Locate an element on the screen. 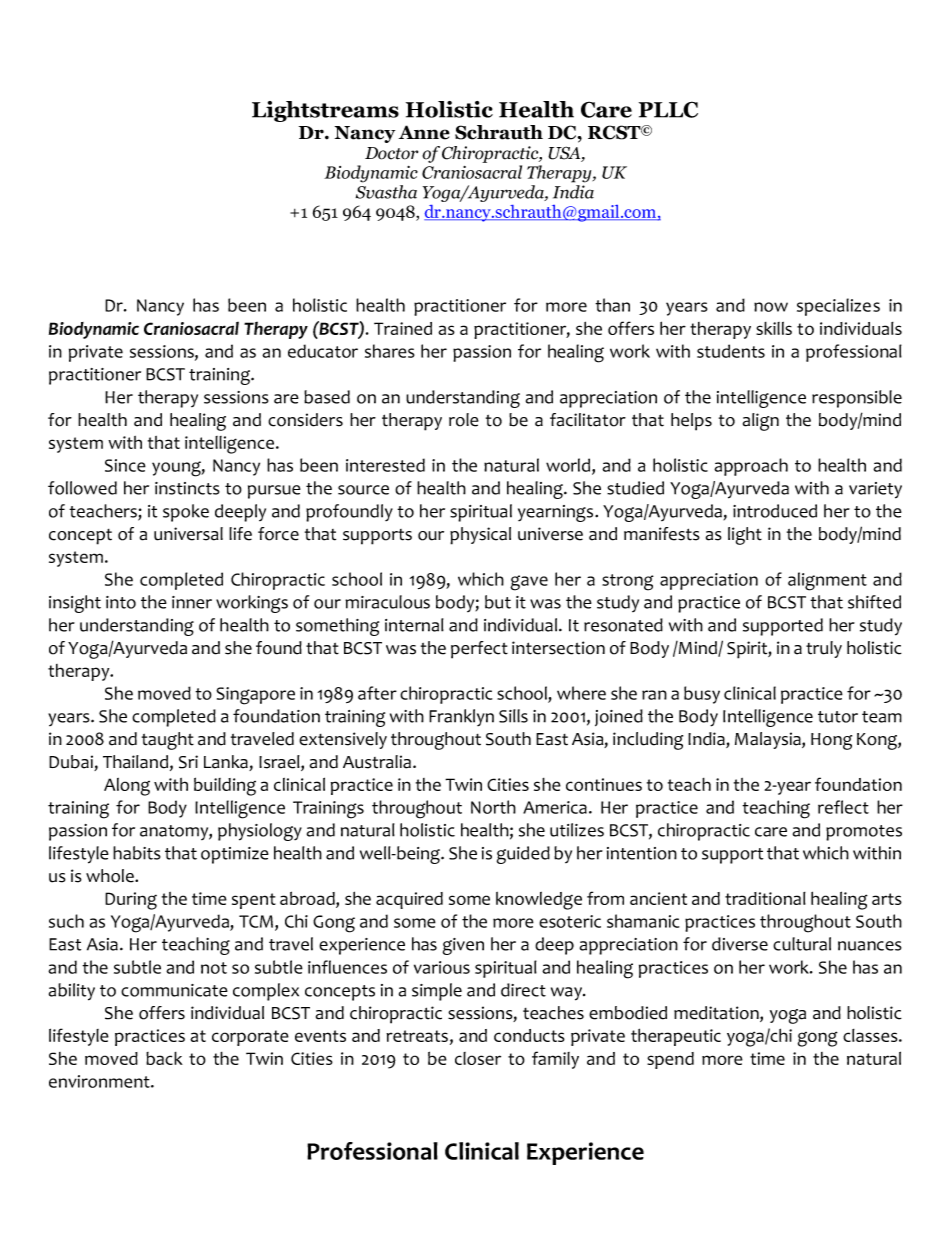 The image size is (952, 1233). truly is located at coordinates (824, 649).
